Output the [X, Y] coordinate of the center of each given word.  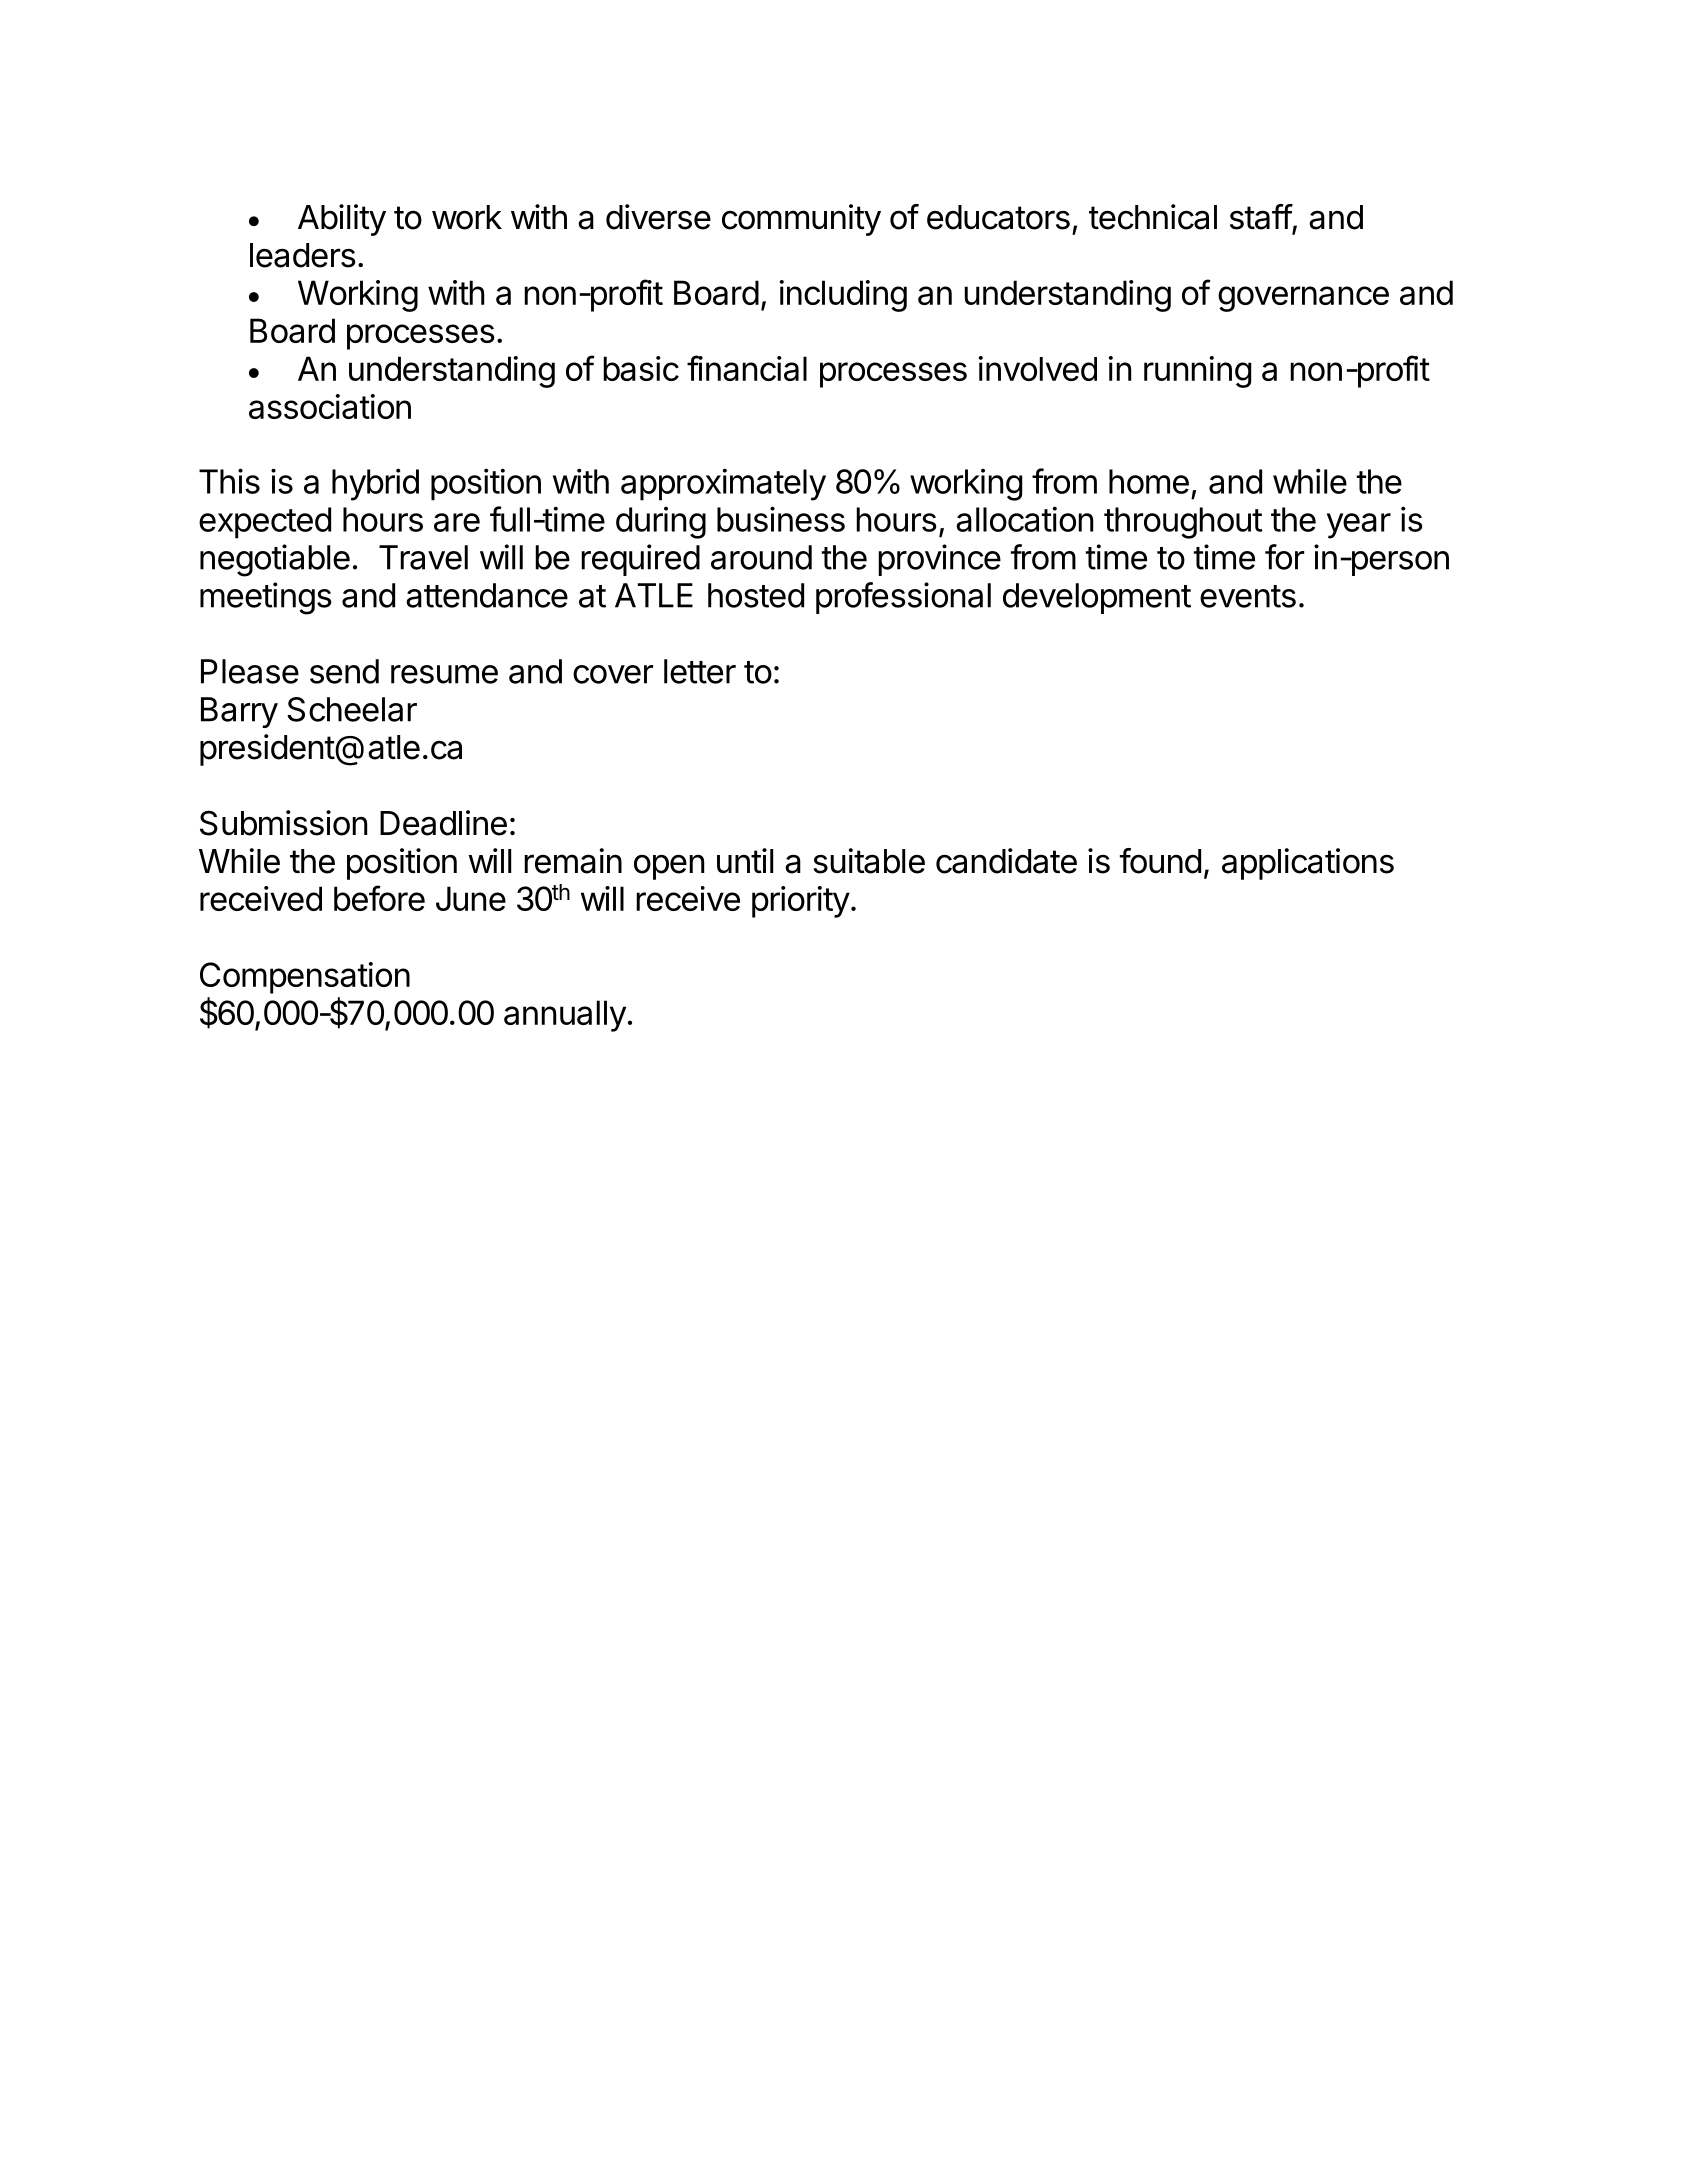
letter [700, 671]
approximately [723, 484]
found [1160, 861]
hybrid [375, 484]
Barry [239, 712]
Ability [342, 220]
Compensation [305, 978]
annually [565, 1016]
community [801, 220]
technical [1153, 217]
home [1149, 481]
